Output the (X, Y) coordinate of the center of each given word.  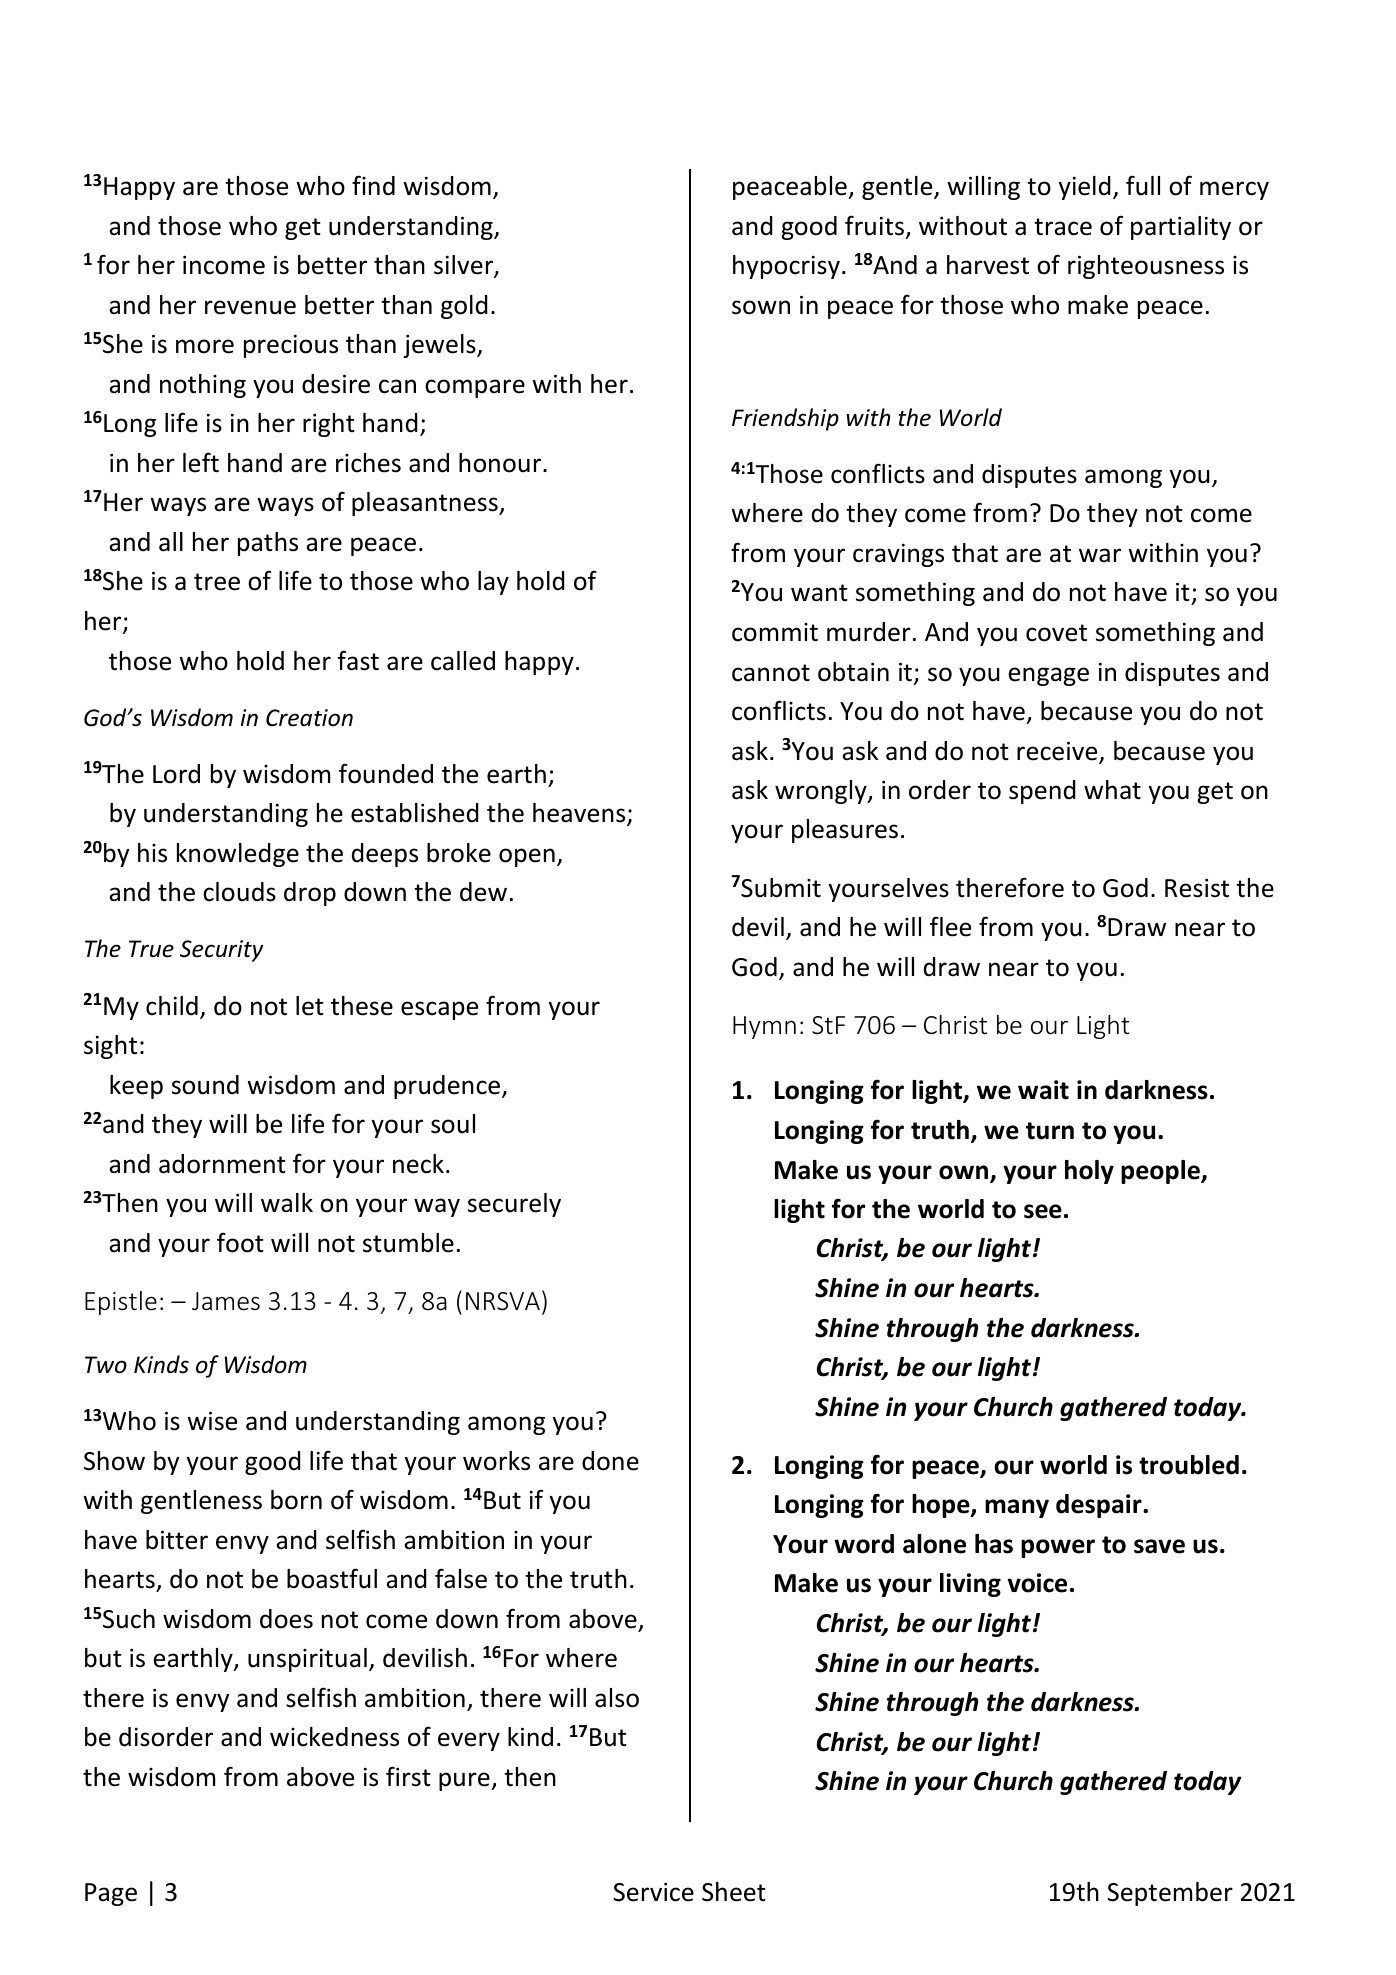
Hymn (764, 1027)
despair (1100, 1506)
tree (217, 582)
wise (212, 1421)
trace (1063, 227)
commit (775, 632)
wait (1043, 1090)
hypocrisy (786, 267)
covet (1056, 633)
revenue (250, 307)
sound (205, 1085)
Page (111, 1894)
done (610, 1461)
